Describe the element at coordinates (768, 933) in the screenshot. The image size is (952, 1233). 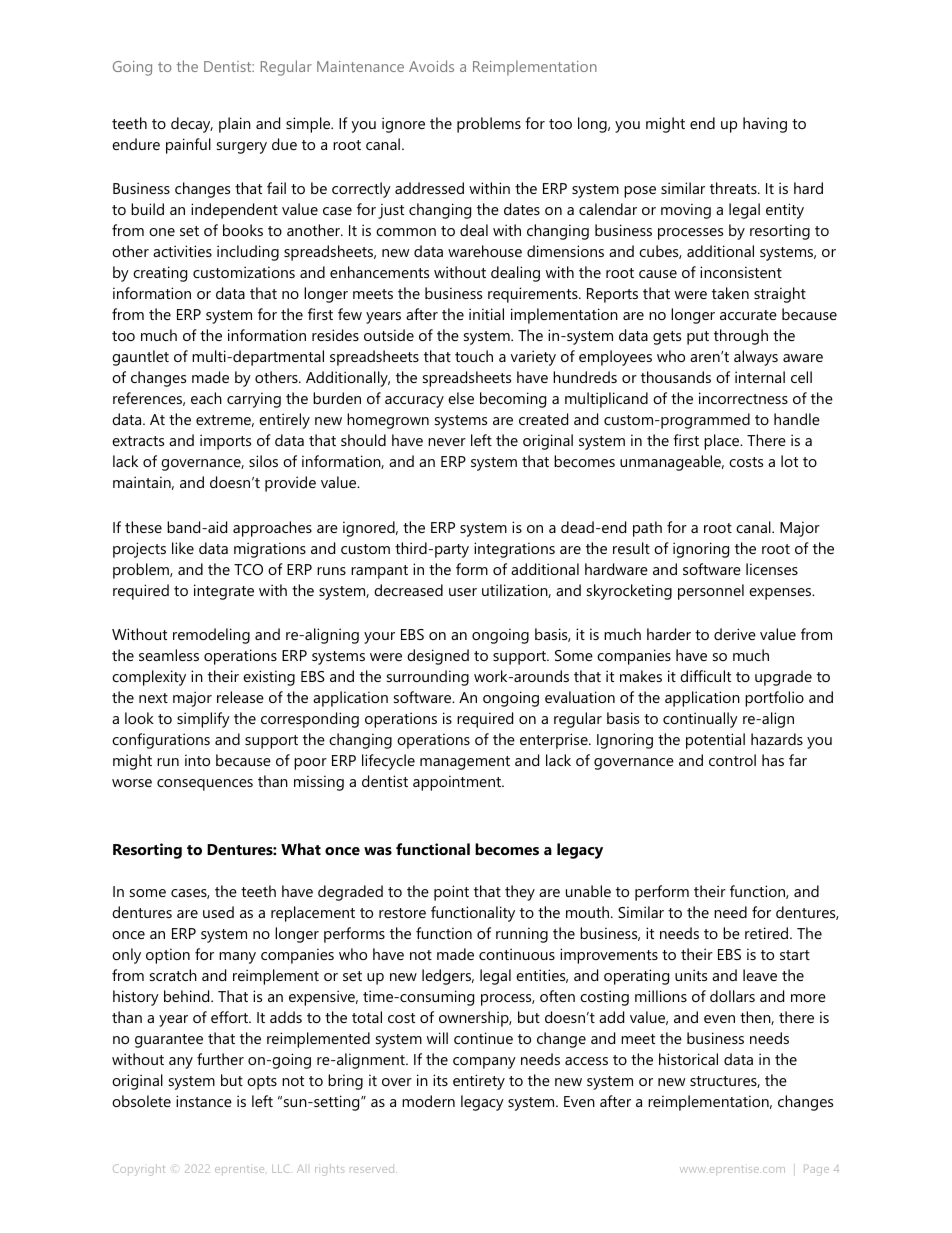
I see `retired` at that location.
